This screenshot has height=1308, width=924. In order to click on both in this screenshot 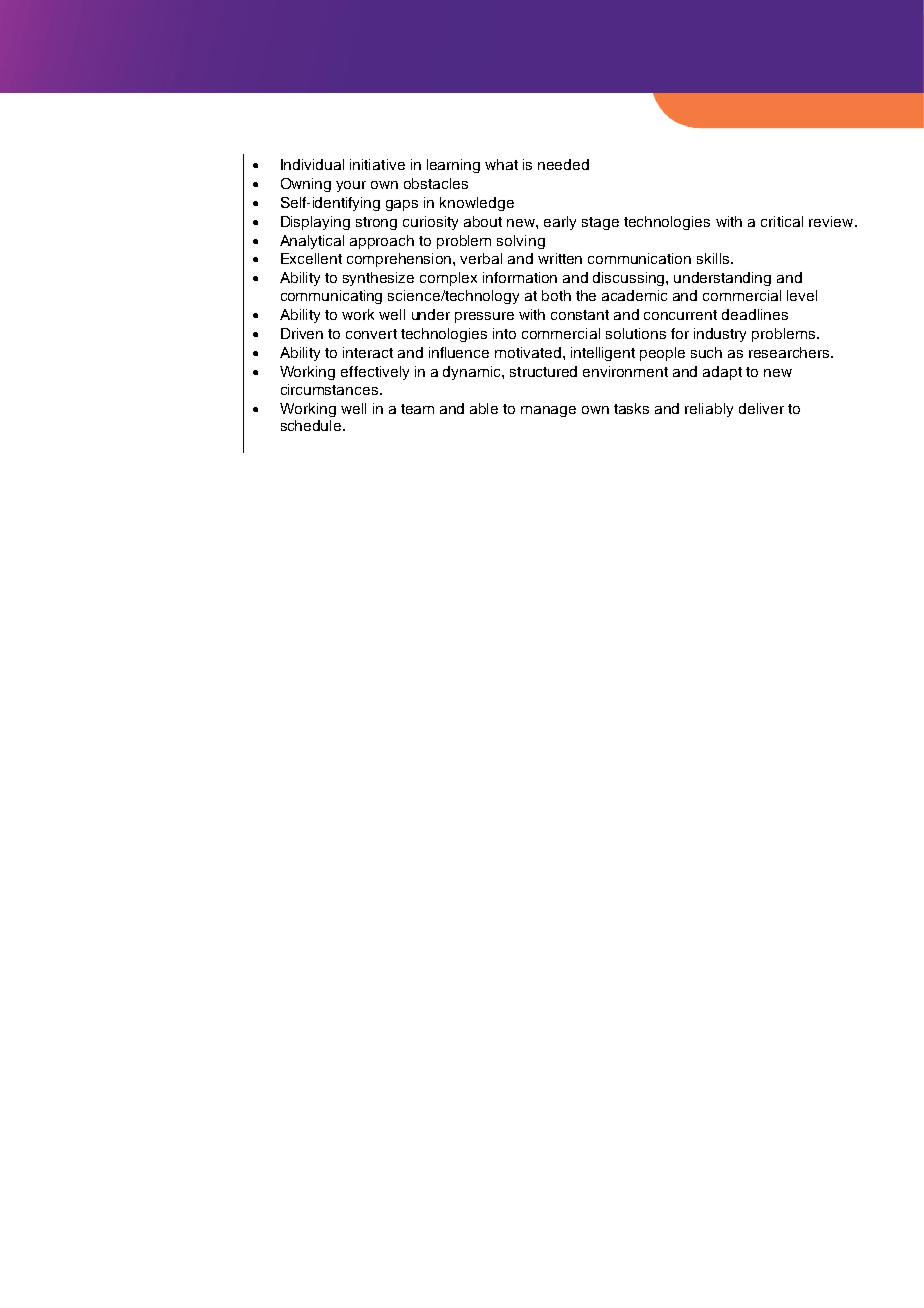, I will do `click(556, 295)`.
